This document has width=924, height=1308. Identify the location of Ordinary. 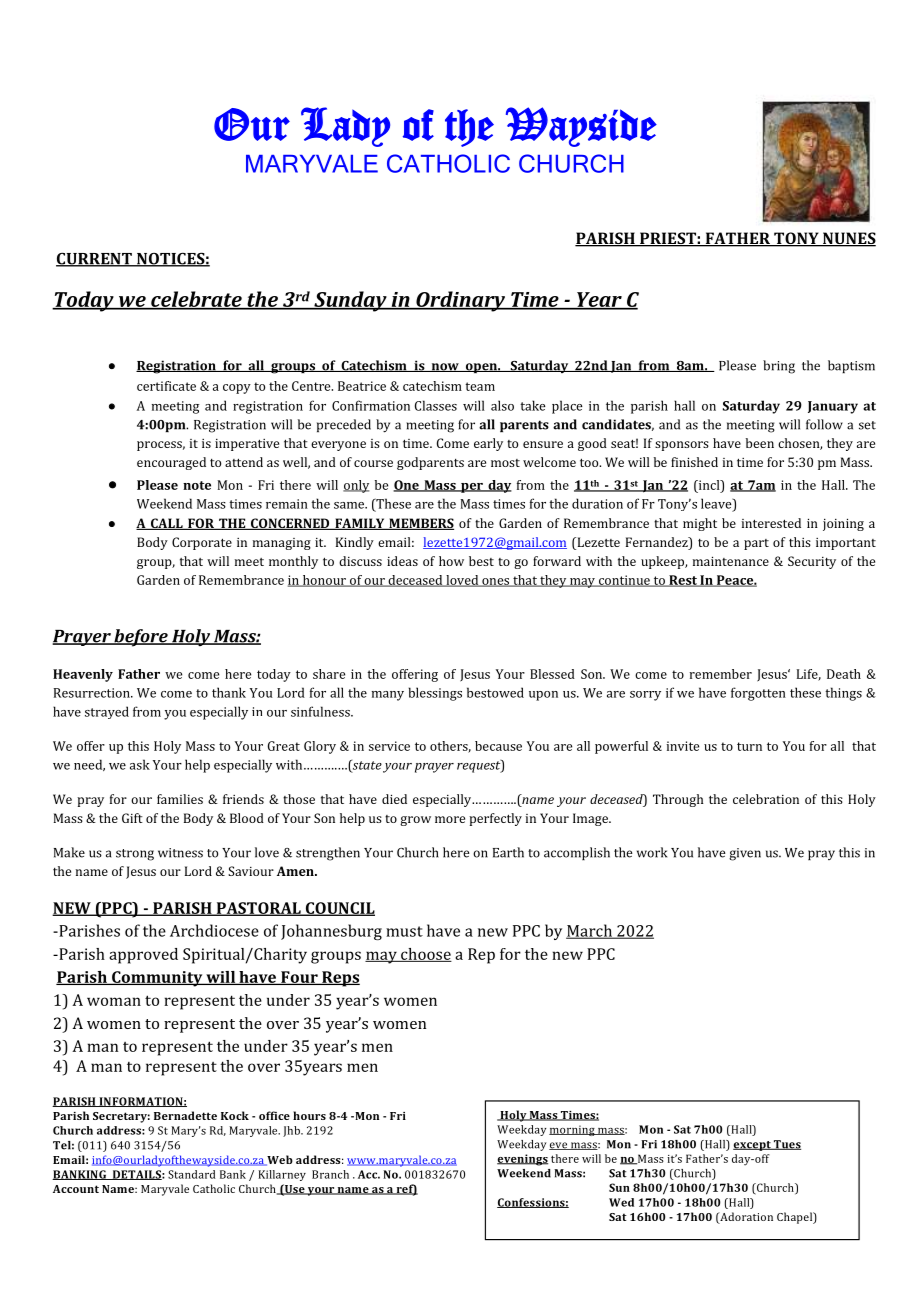
(460, 301).
